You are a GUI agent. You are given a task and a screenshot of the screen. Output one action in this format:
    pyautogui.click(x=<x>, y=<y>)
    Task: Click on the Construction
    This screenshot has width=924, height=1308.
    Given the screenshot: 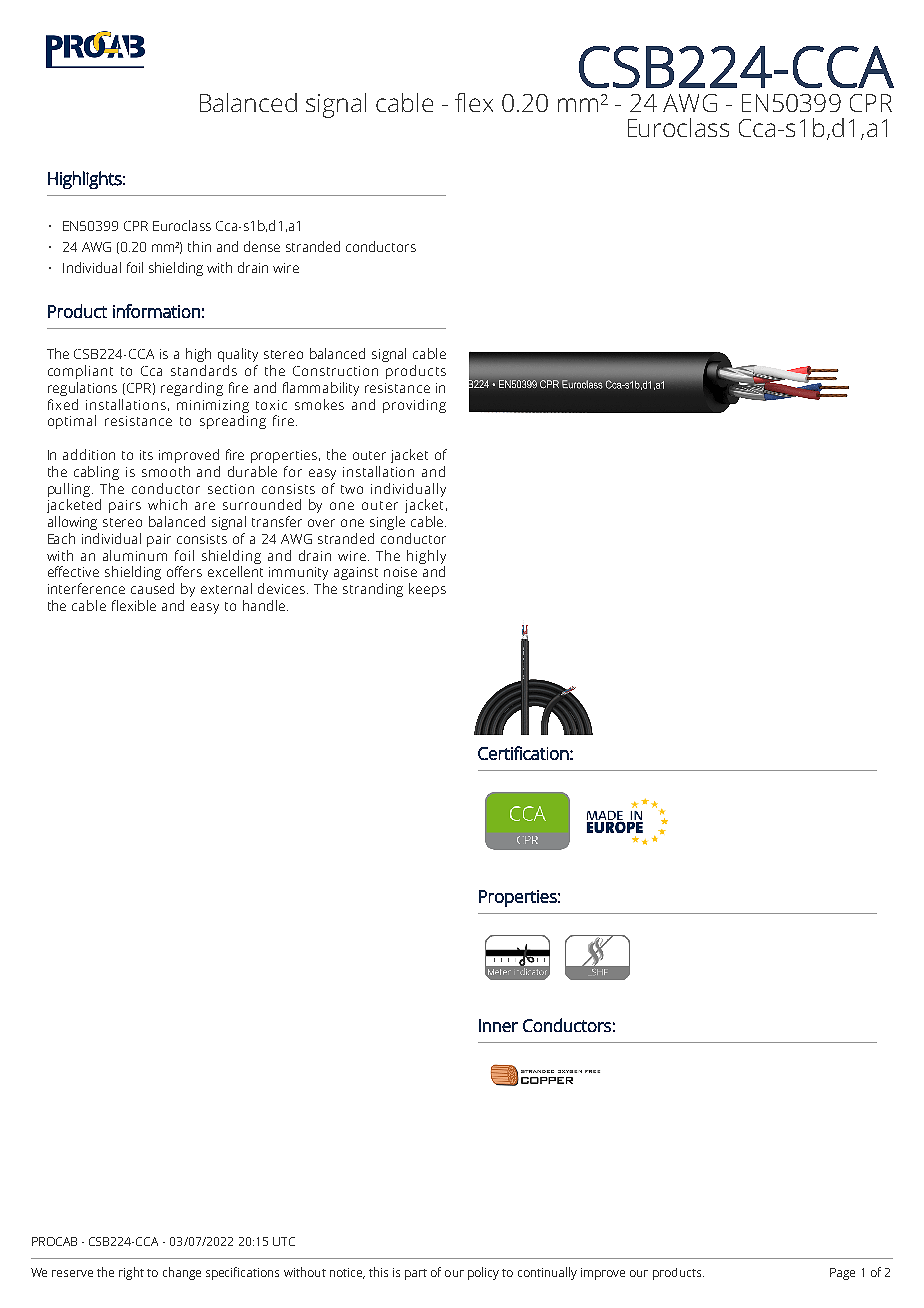 What is the action you would take?
    pyautogui.click(x=335, y=371)
